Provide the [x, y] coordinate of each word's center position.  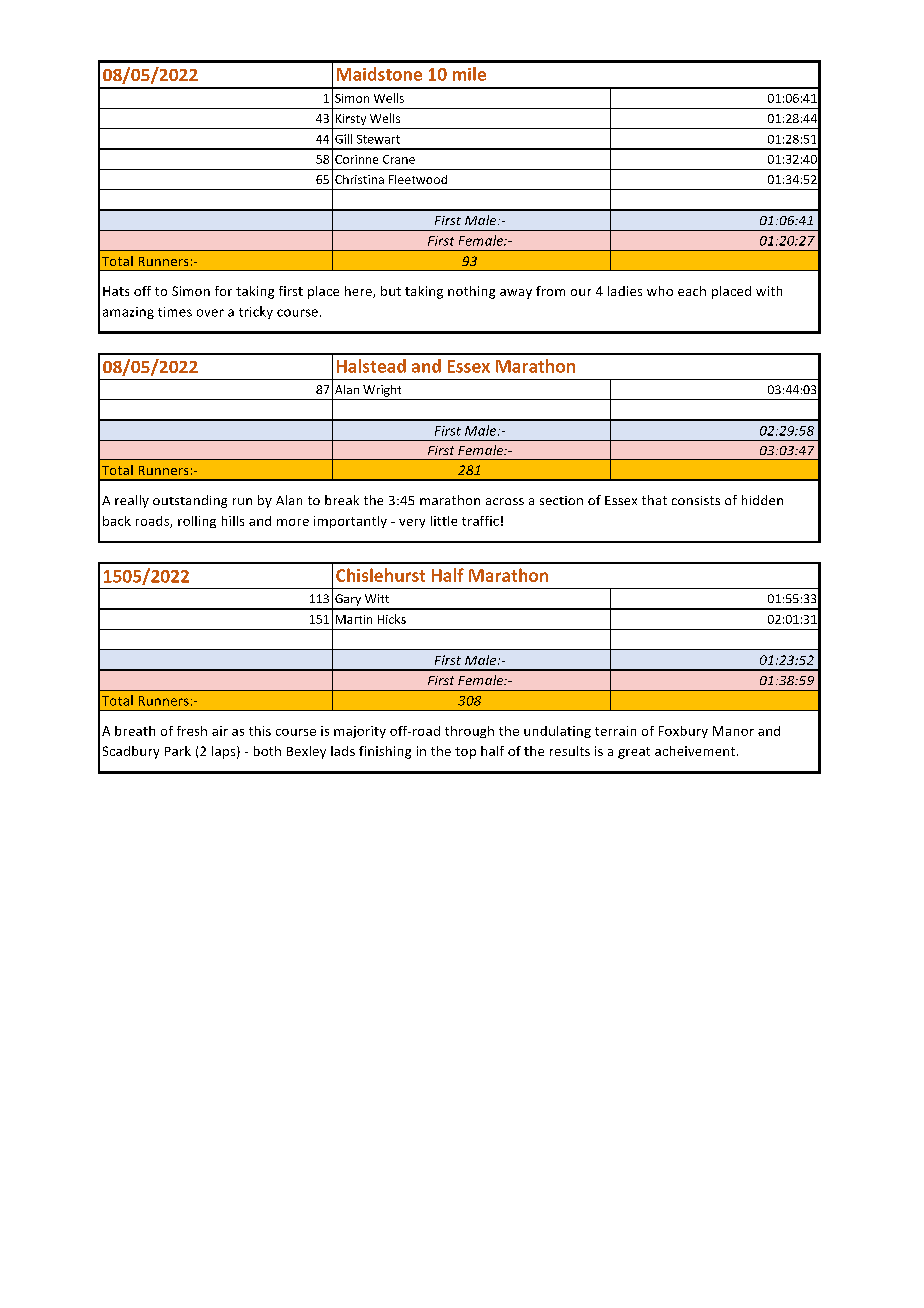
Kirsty [351, 119]
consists [696, 500]
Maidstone [379, 74]
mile [469, 74]
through [469, 732]
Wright [382, 391]
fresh [192, 731]
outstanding [190, 501]
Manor [733, 731]
